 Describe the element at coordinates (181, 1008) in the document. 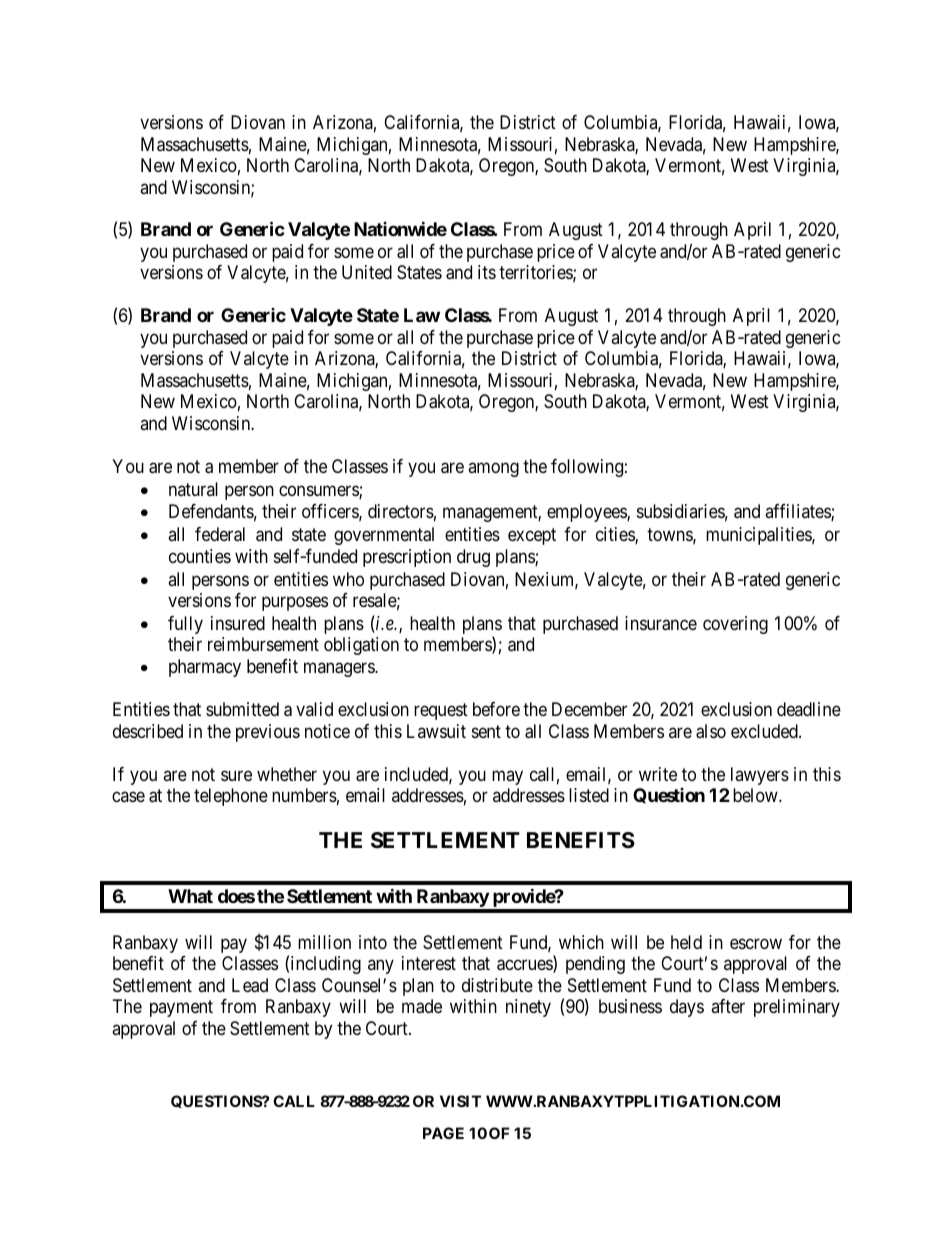

I see `payment` at that location.
